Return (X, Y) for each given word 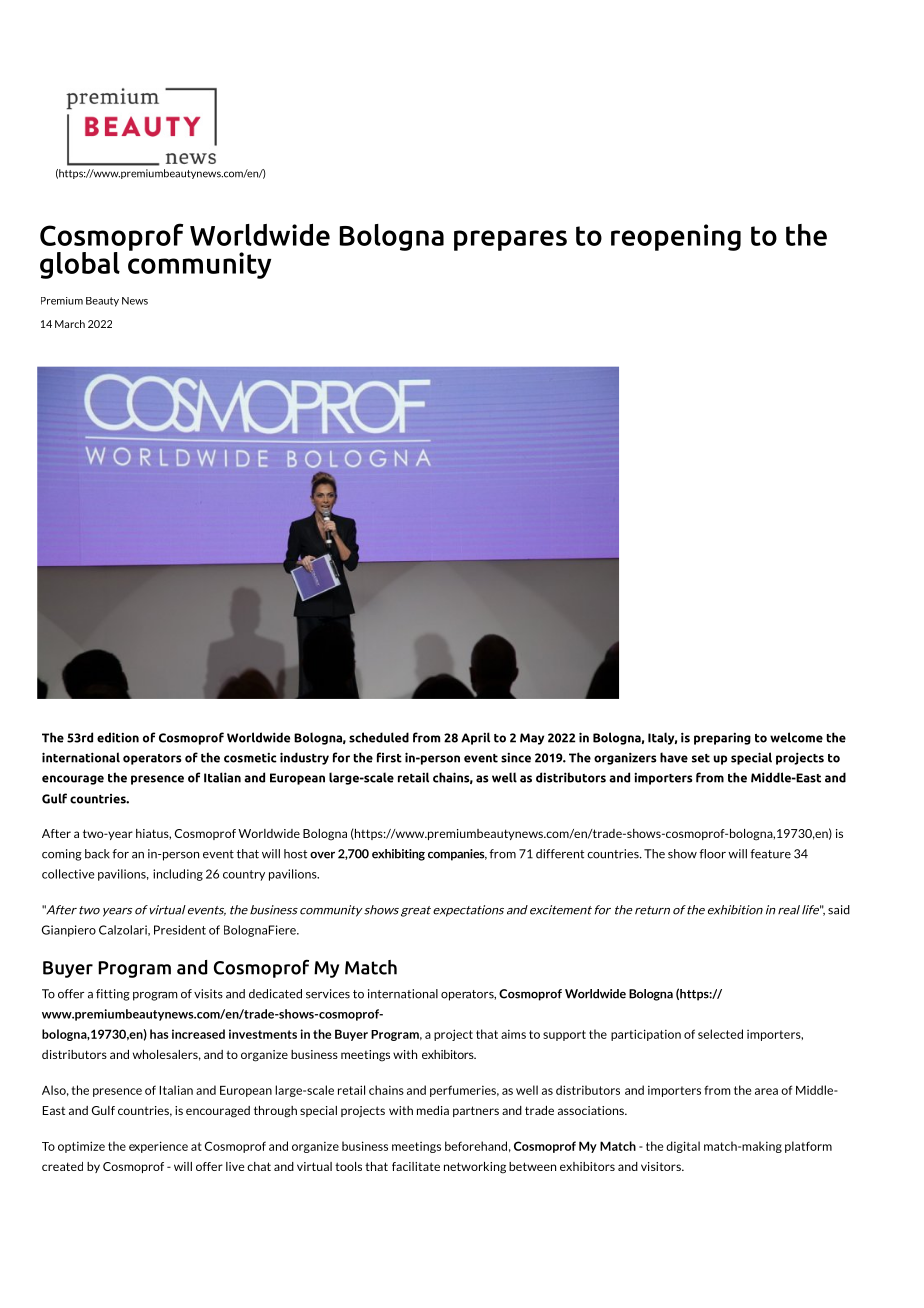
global (80, 265)
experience (158, 1147)
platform (808, 1147)
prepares (510, 240)
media (433, 1110)
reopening (676, 237)
